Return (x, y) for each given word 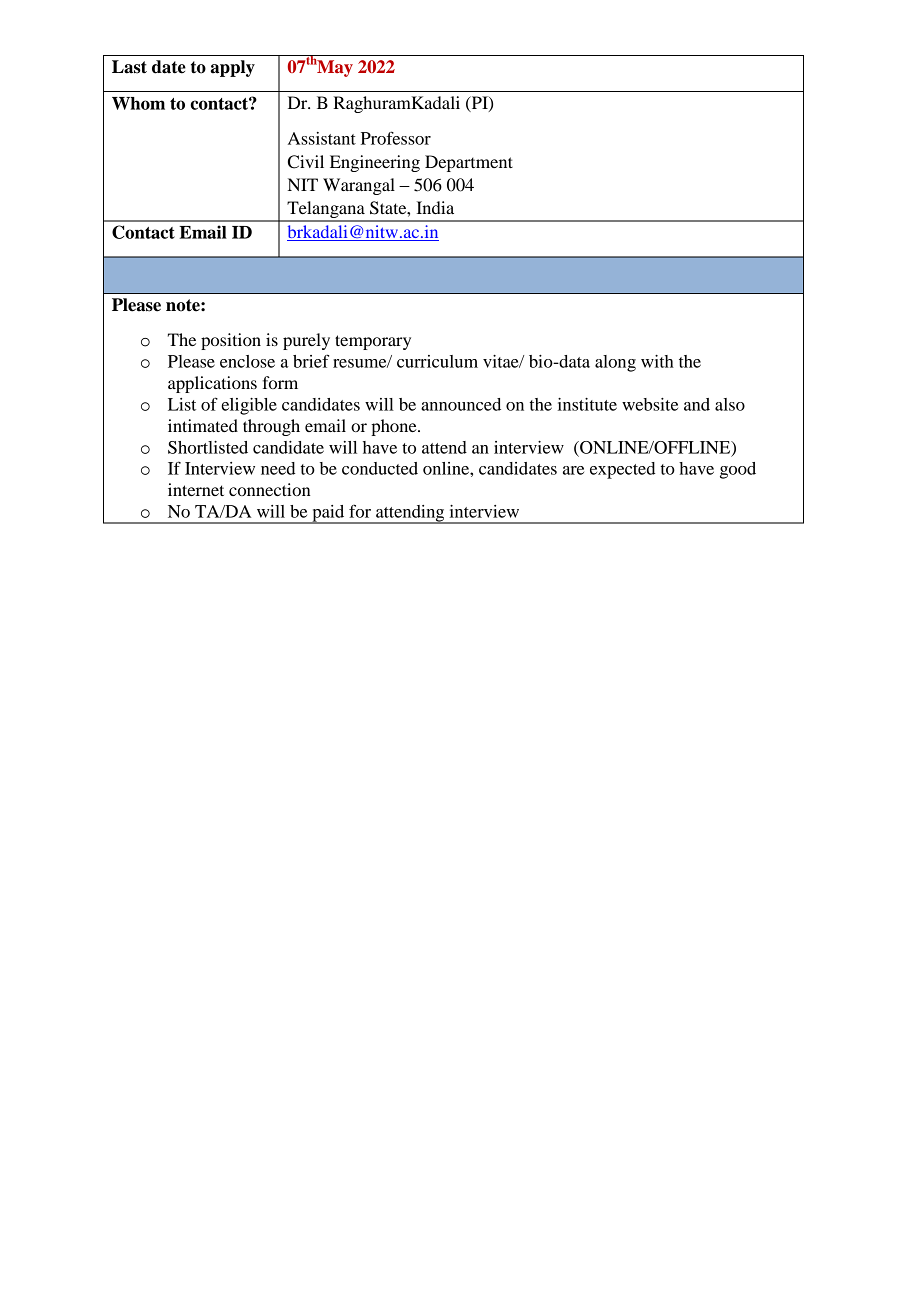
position (231, 341)
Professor (396, 138)
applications (212, 384)
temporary (373, 342)
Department (469, 163)
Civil (306, 162)
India (435, 207)
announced (461, 404)
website (650, 404)
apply (232, 68)
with (657, 361)
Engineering (375, 163)
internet (196, 489)
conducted (380, 468)
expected (622, 470)
